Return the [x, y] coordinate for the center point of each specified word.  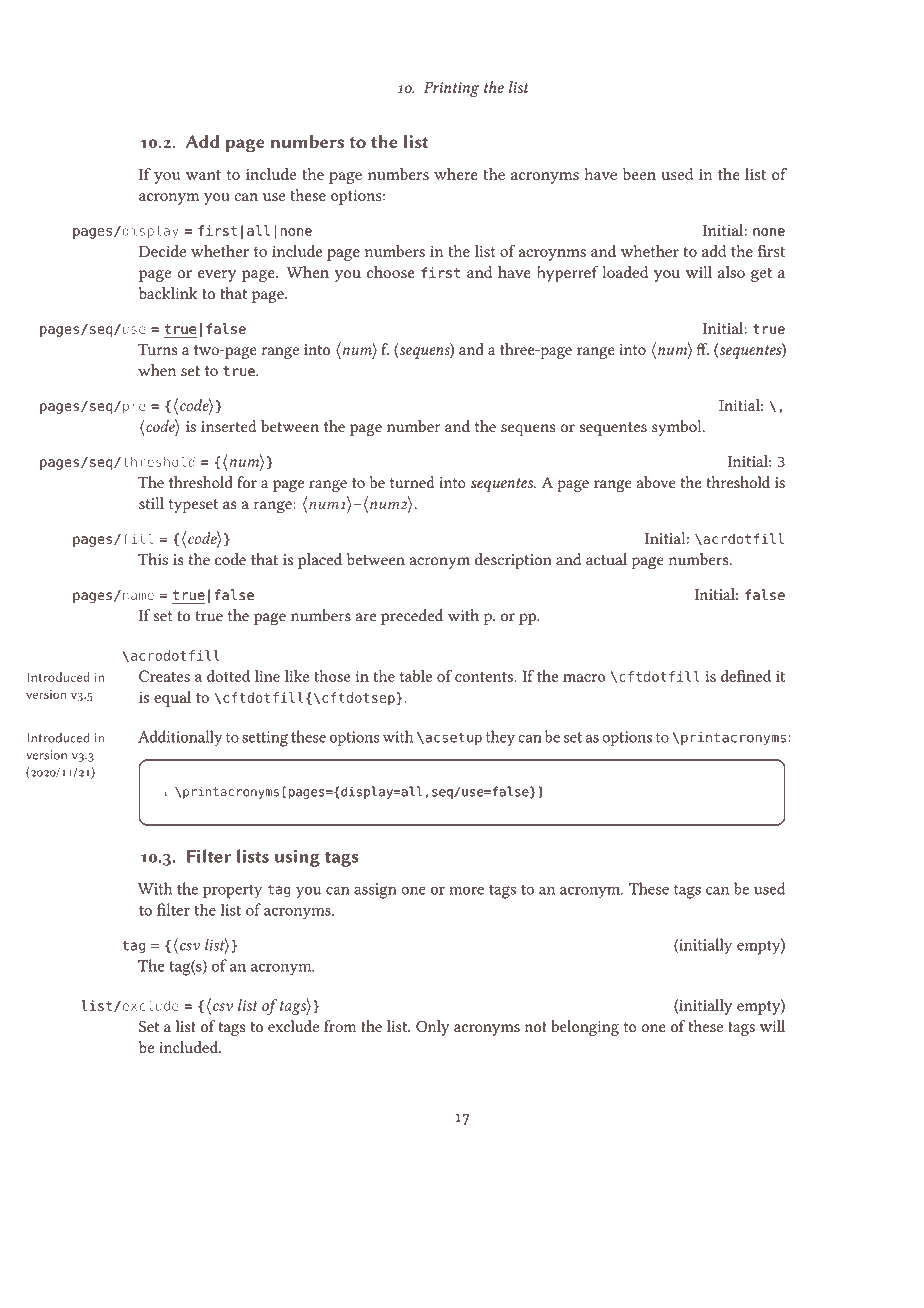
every [217, 276]
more [466, 890]
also [731, 272]
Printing [451, 89]
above [656, 482]
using [297, 858]
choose [390, 272]
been [639, 174]
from [340, 1026]
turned [412, 482]
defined [746, 675]
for [247, 482]
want [203, 175]
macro [584, 678]
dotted [228, 676]
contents [485, 677]
